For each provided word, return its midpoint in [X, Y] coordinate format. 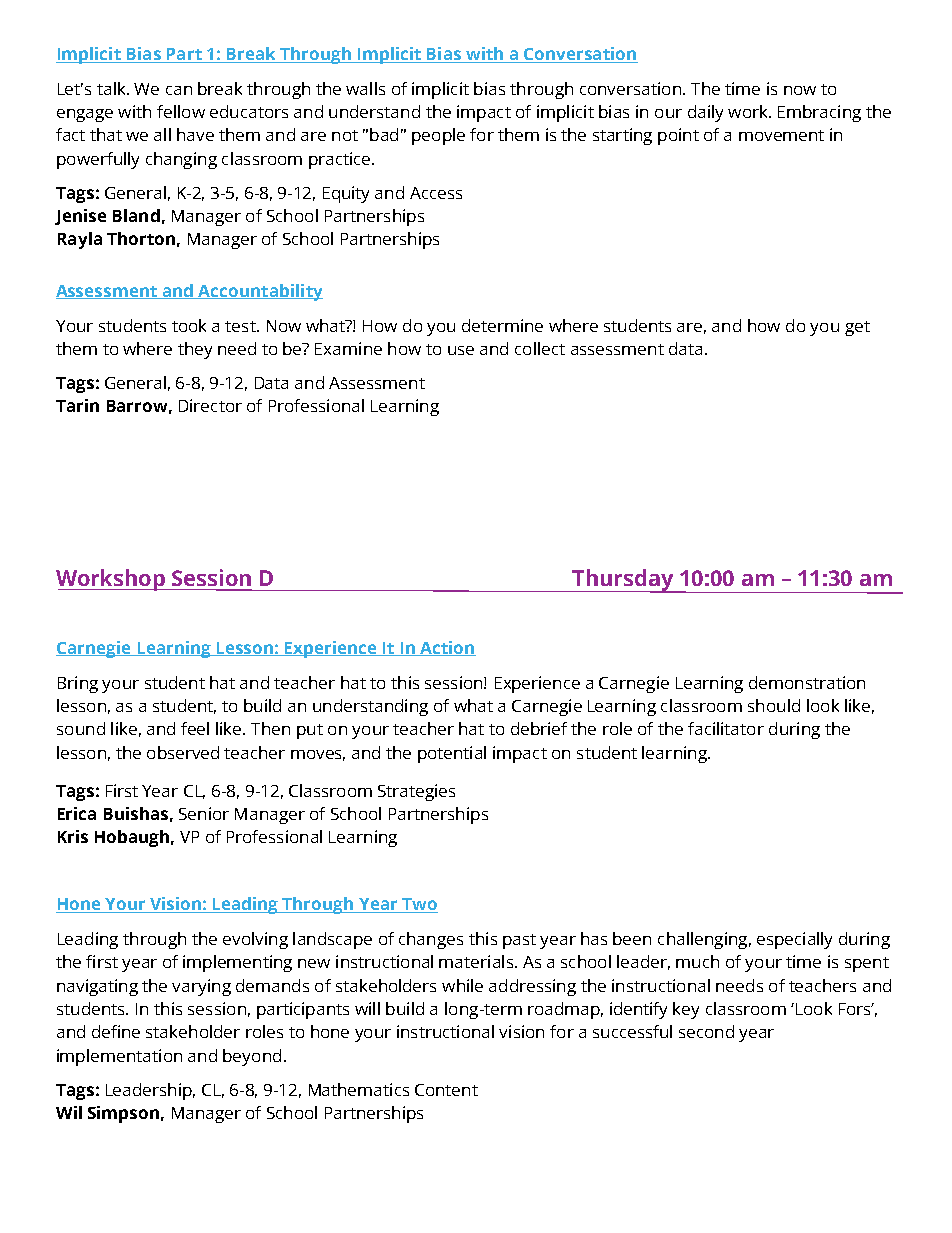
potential [452, 754]
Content [446, 1090]
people [438, 136]
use [461, 350]
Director [210, 405]
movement [781, 135]
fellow [181, 111]
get [857, 328]
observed [183, 752]
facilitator [726, 728]
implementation [119, 1057]
